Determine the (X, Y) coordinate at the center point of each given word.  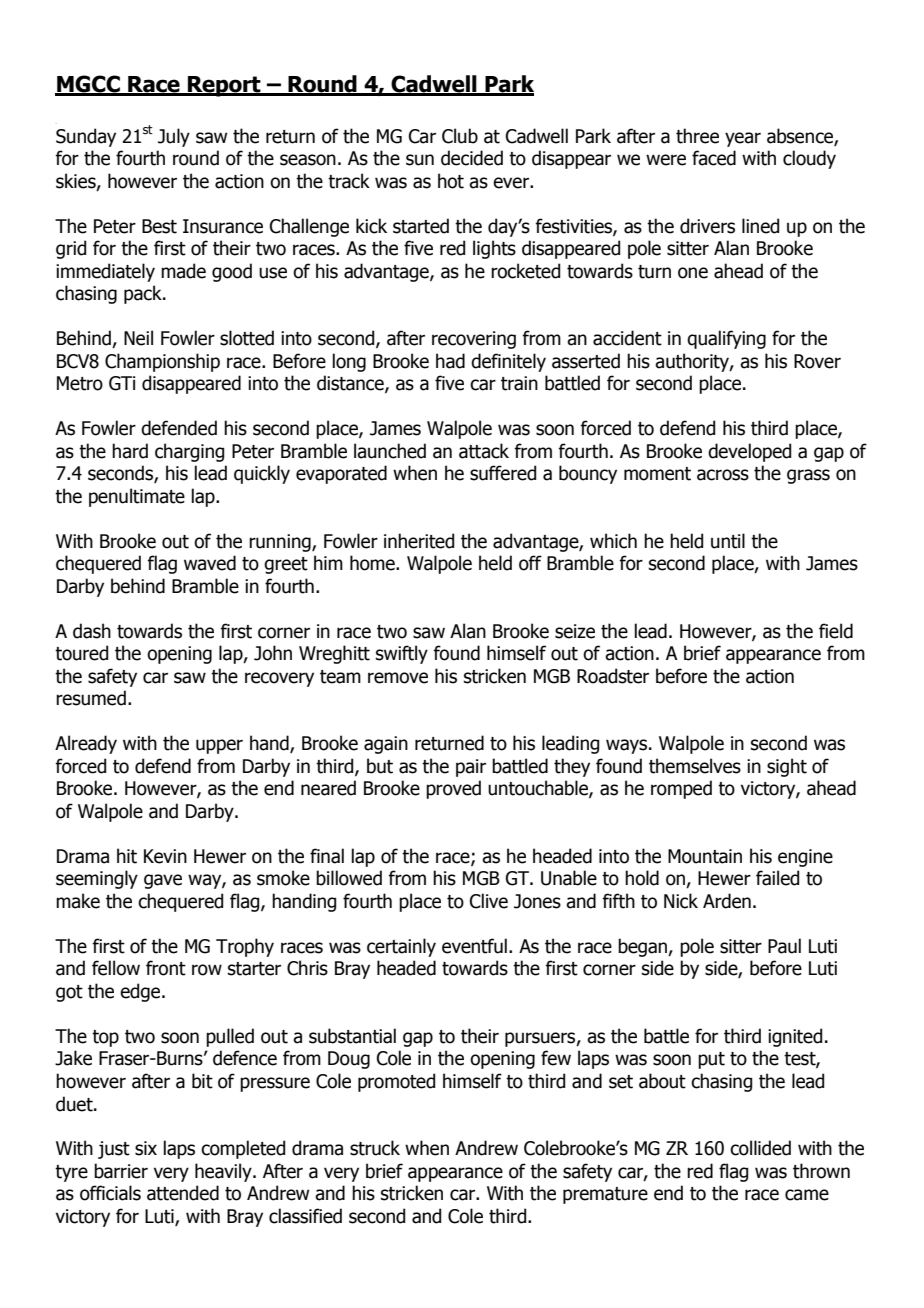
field (836, 631)
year (743, 139)
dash (92, 631)
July (174, 137)
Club (460, 136)
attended (183, 1193)
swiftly (402, 654)
